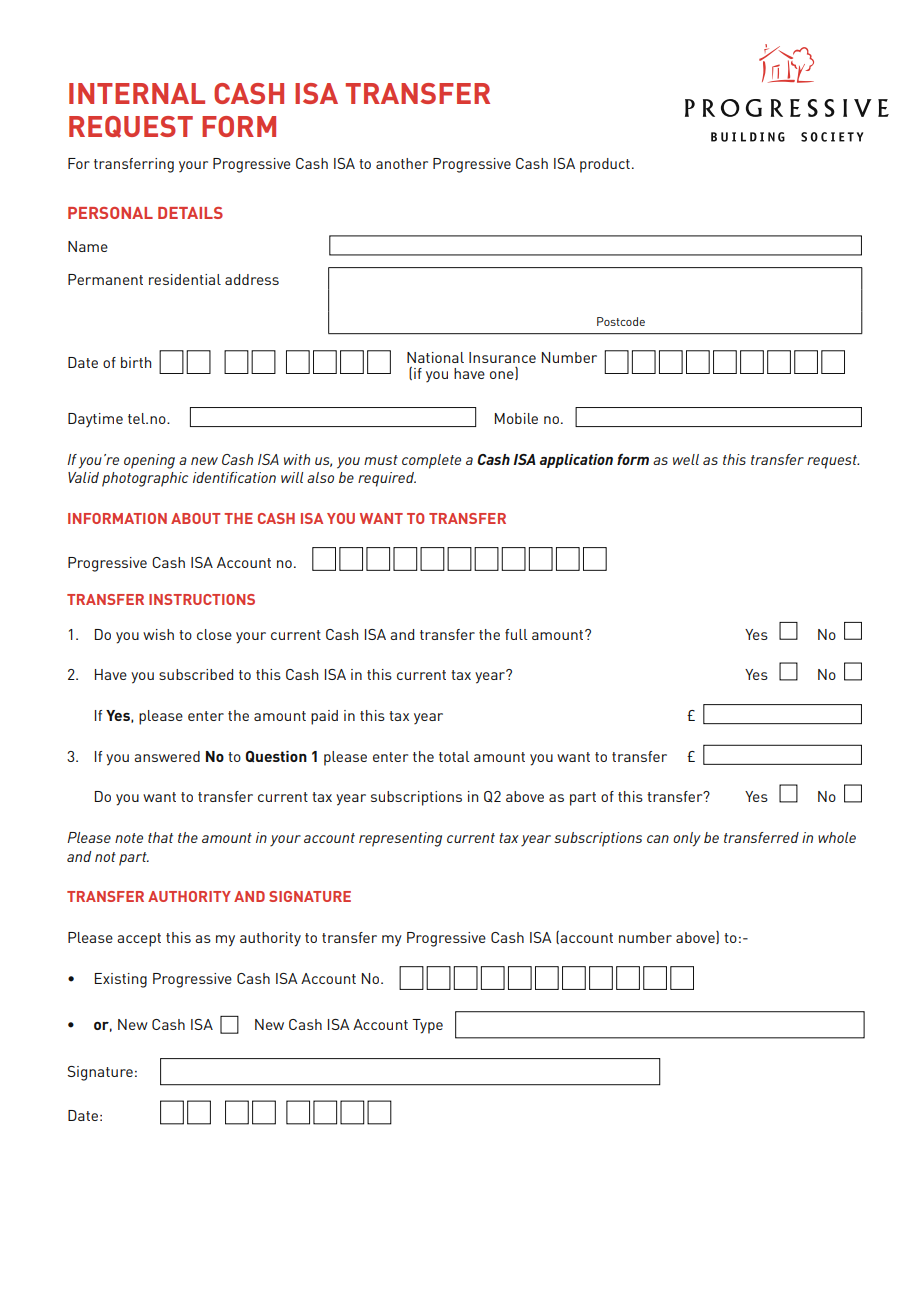 This page has height=1308, width=924. What do you see at coordinates (516, 418) in the page?
I see `Mobile` at bounding box center [516, 418].
